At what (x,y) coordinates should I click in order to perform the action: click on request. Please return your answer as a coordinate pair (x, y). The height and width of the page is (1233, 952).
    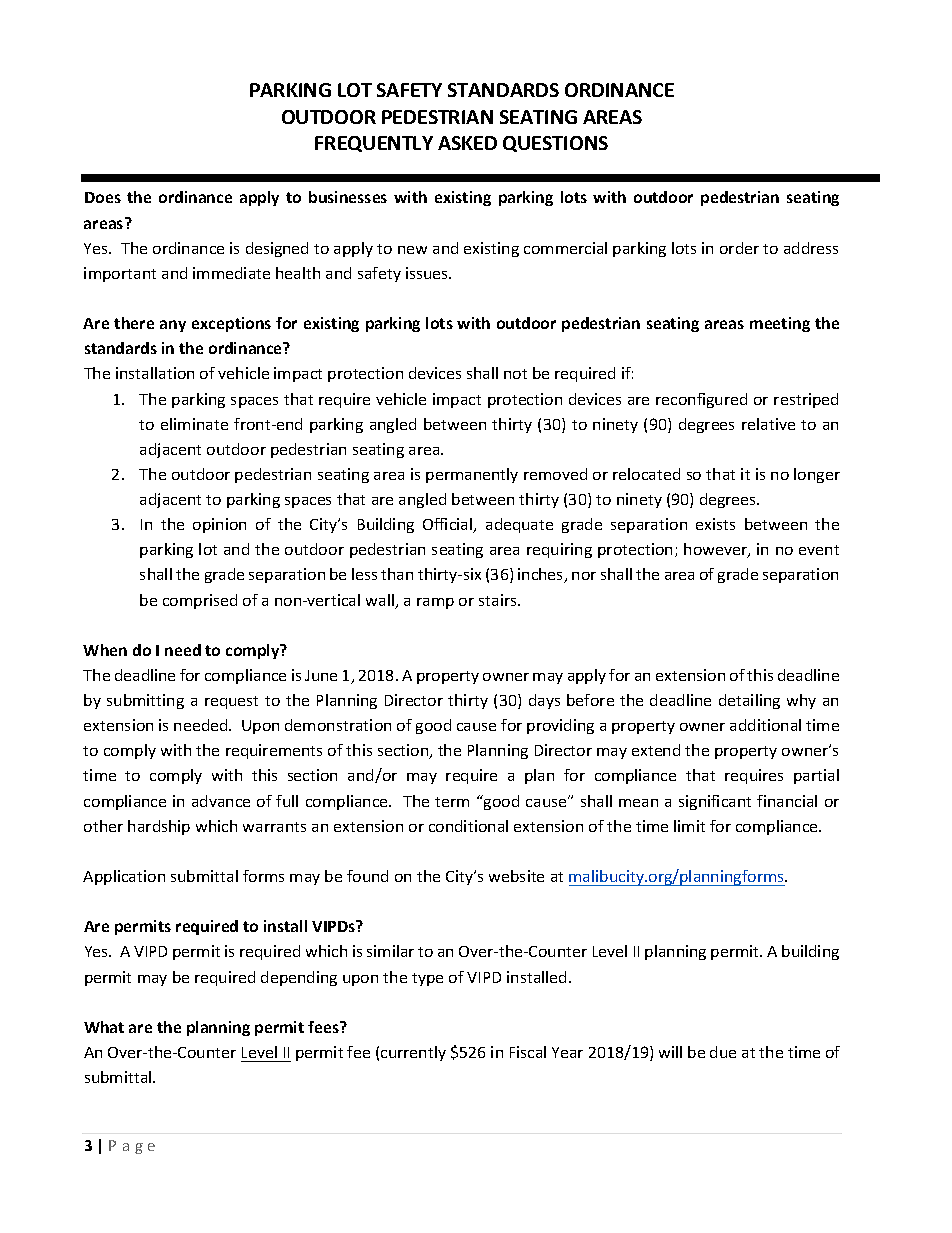
    Looking at the image, I should click on (231, 702).
